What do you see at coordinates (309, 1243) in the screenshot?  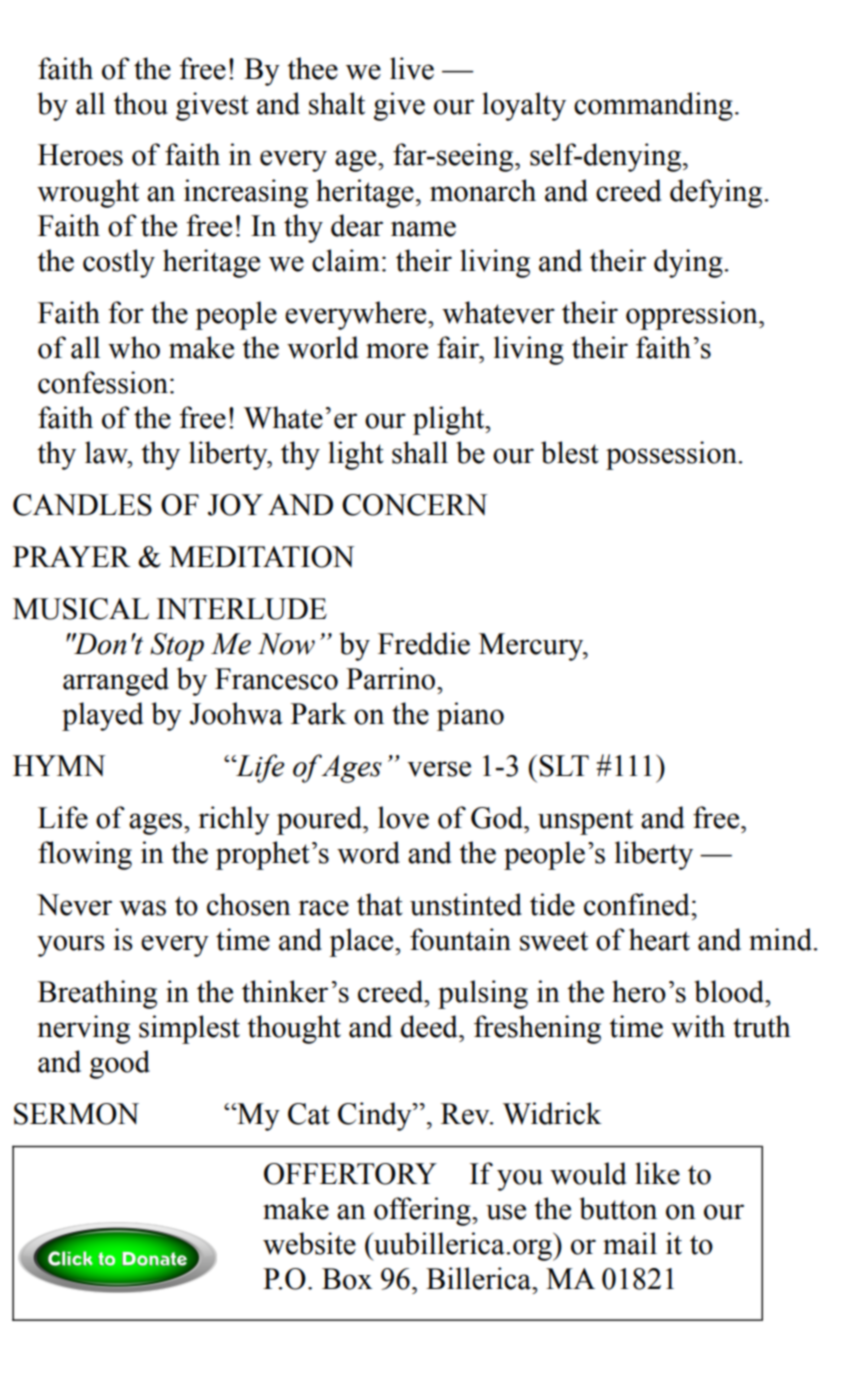 I see `website` at bounding box center [309, 1243].
